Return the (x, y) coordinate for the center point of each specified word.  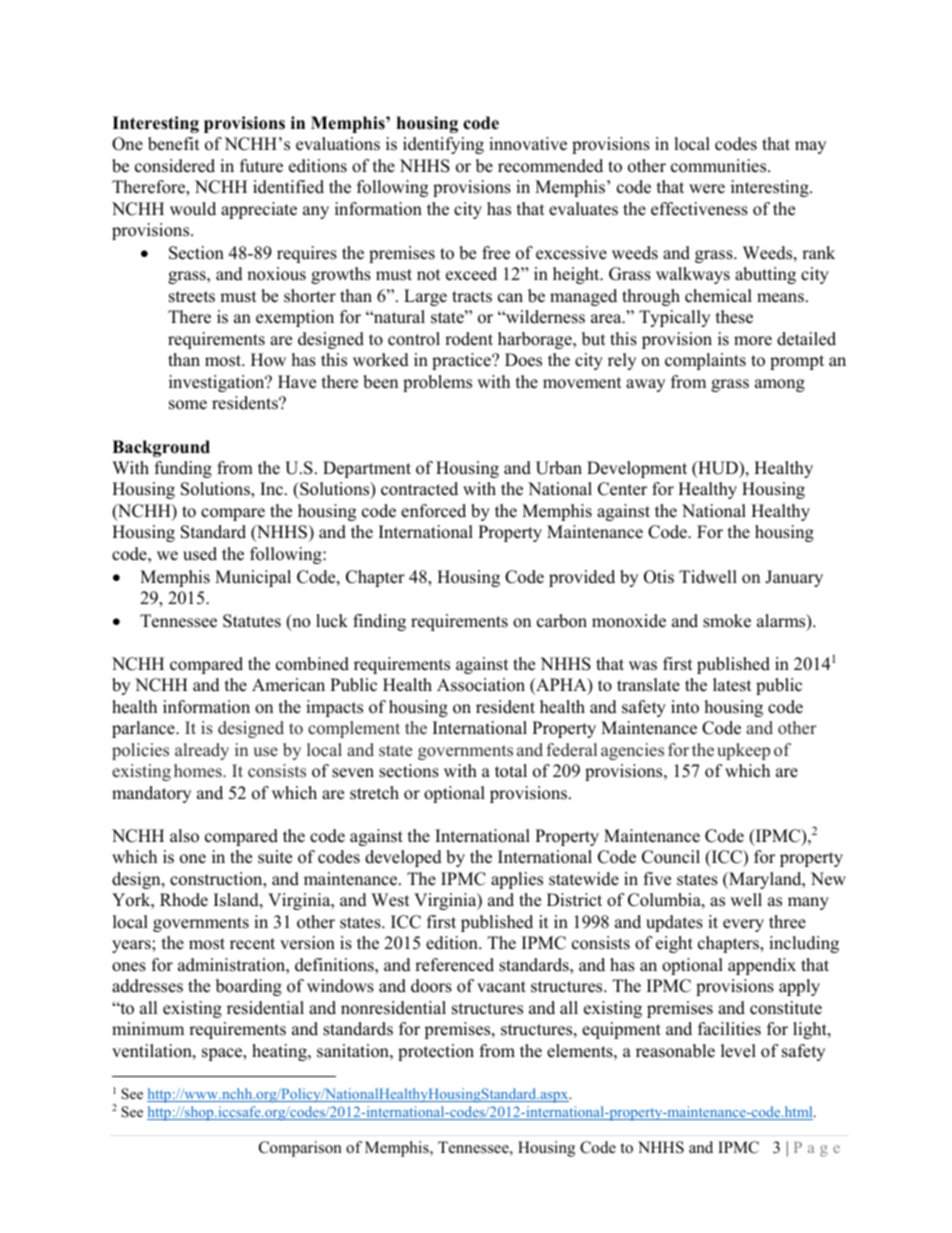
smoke (727, 621)
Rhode (184, 900)
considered (175, 166)
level (738, 1051)
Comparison (300, 1149)
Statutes (252, 621)
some (188, 405)
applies (517, 880)
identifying (443, 145)
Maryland (765, 880)
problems (437, 383)
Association (481, 685)
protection (436, 1052)
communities (720, 166)
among (780, 385)
